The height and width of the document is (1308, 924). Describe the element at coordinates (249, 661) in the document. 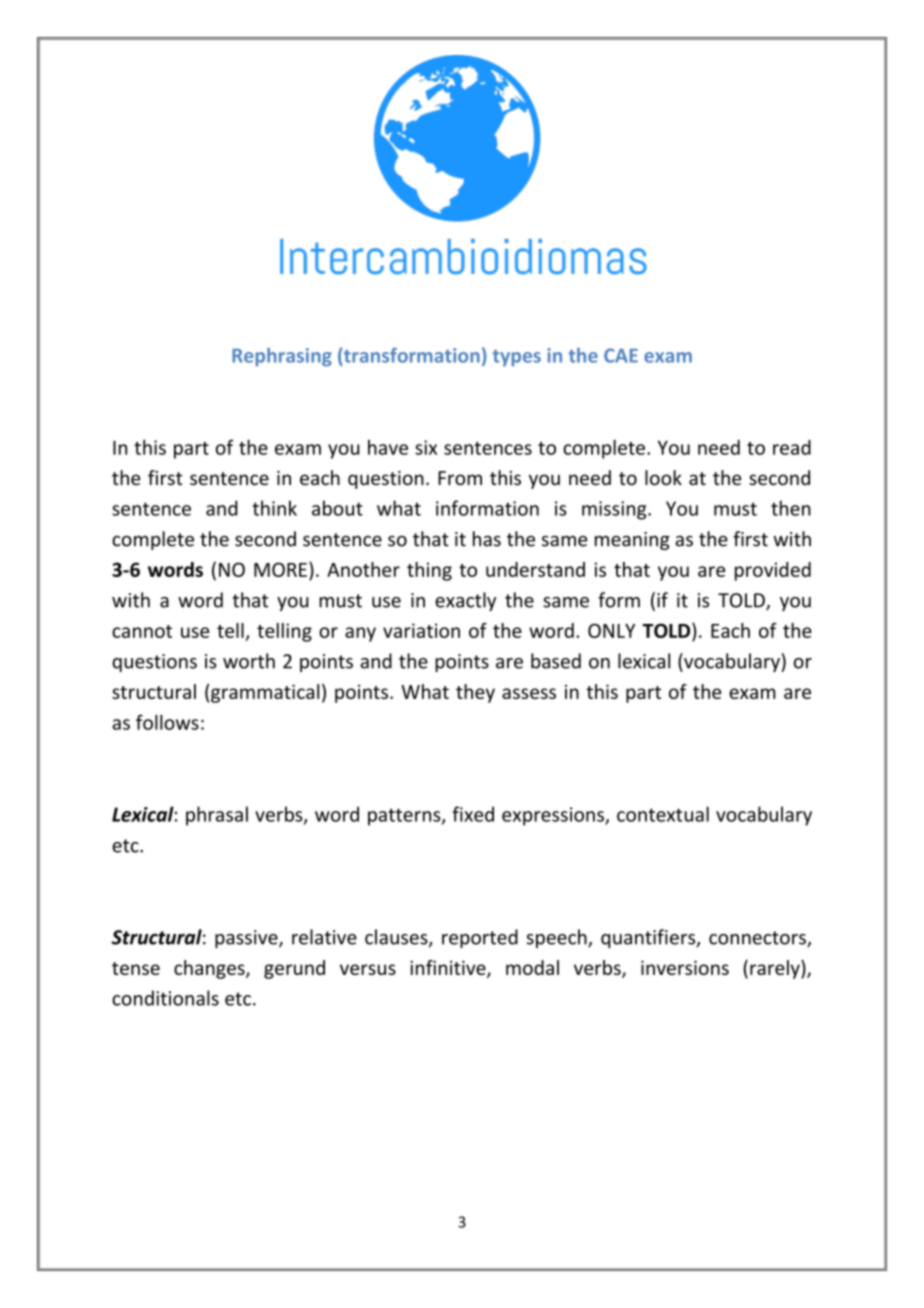

I see `worth` at that location.
